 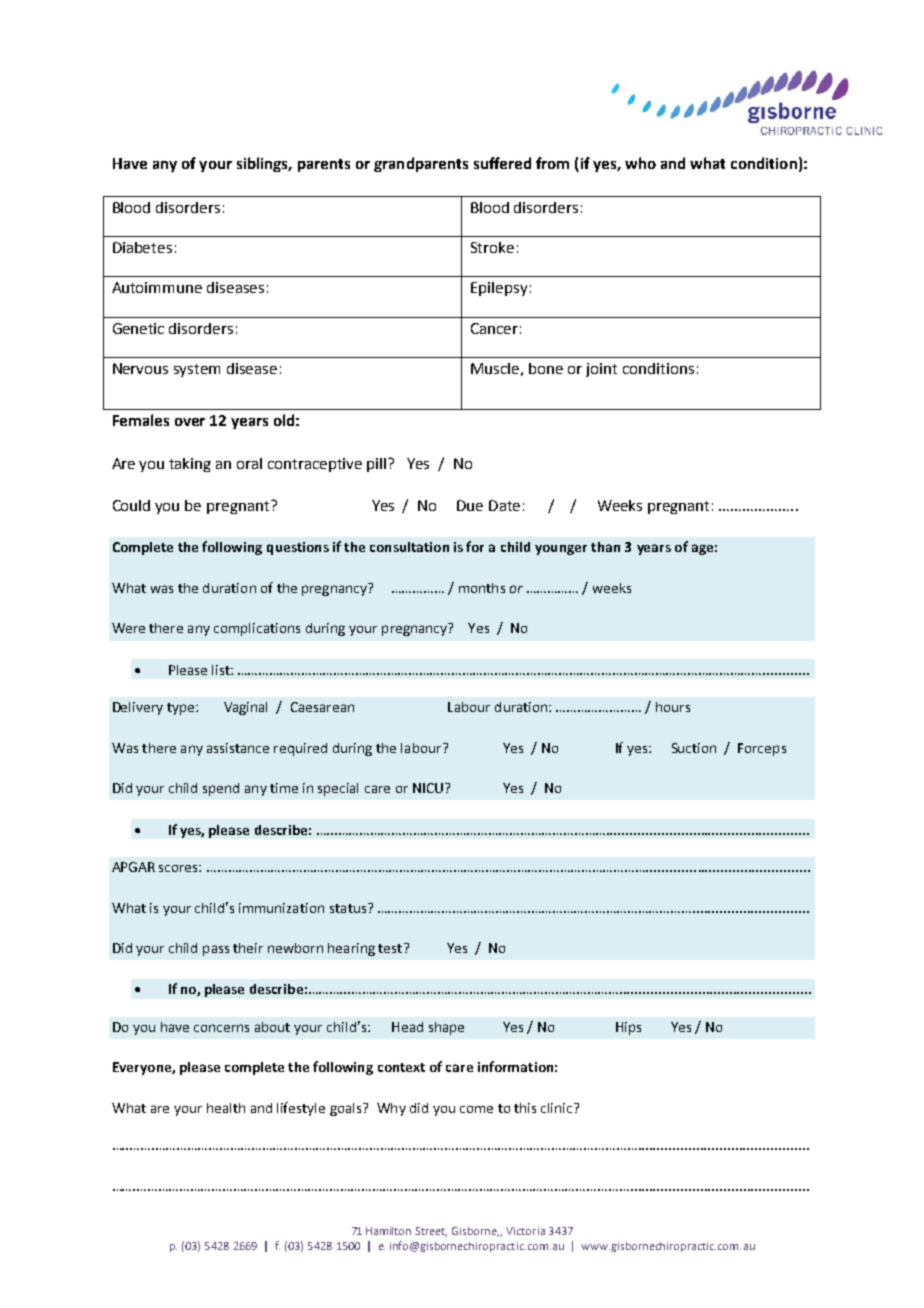 What do you see at coordinates (428, 788) in the screenshot?
I see `NICU` at bounding box center [428, 788].
